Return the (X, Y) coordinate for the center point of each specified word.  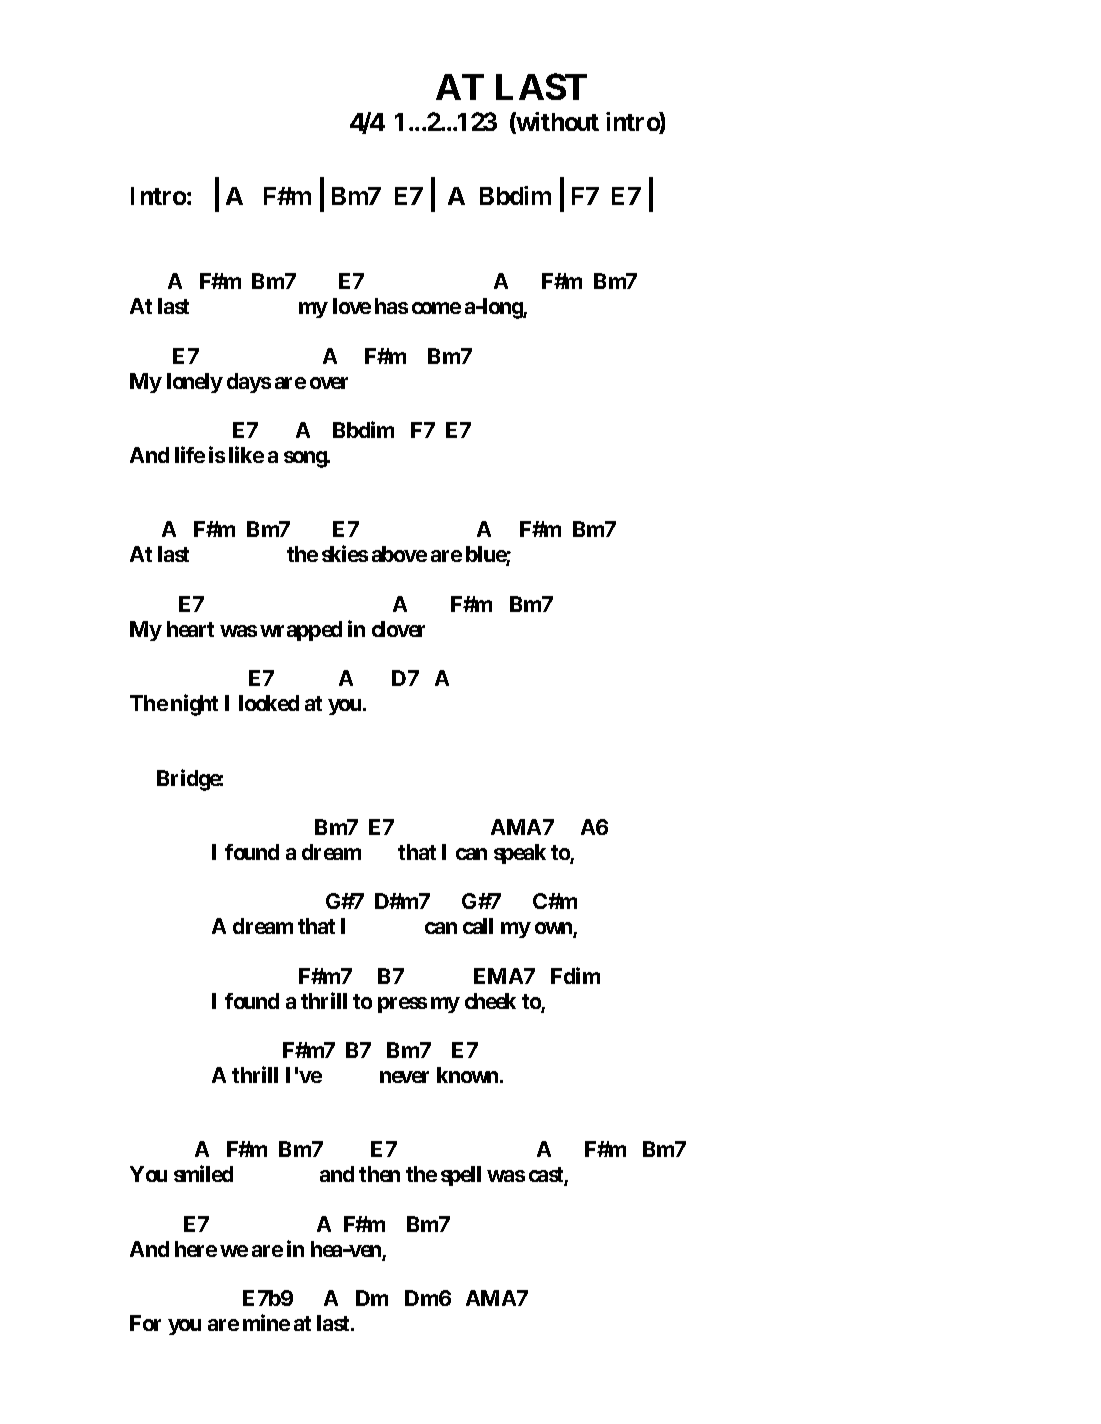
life (190, 454)
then (379, 1174)
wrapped (301, 631)
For (145, 1323)
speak (520, 854)
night (194, 705)
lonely (195, 383)
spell (461, 1176)
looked (269, 703)
